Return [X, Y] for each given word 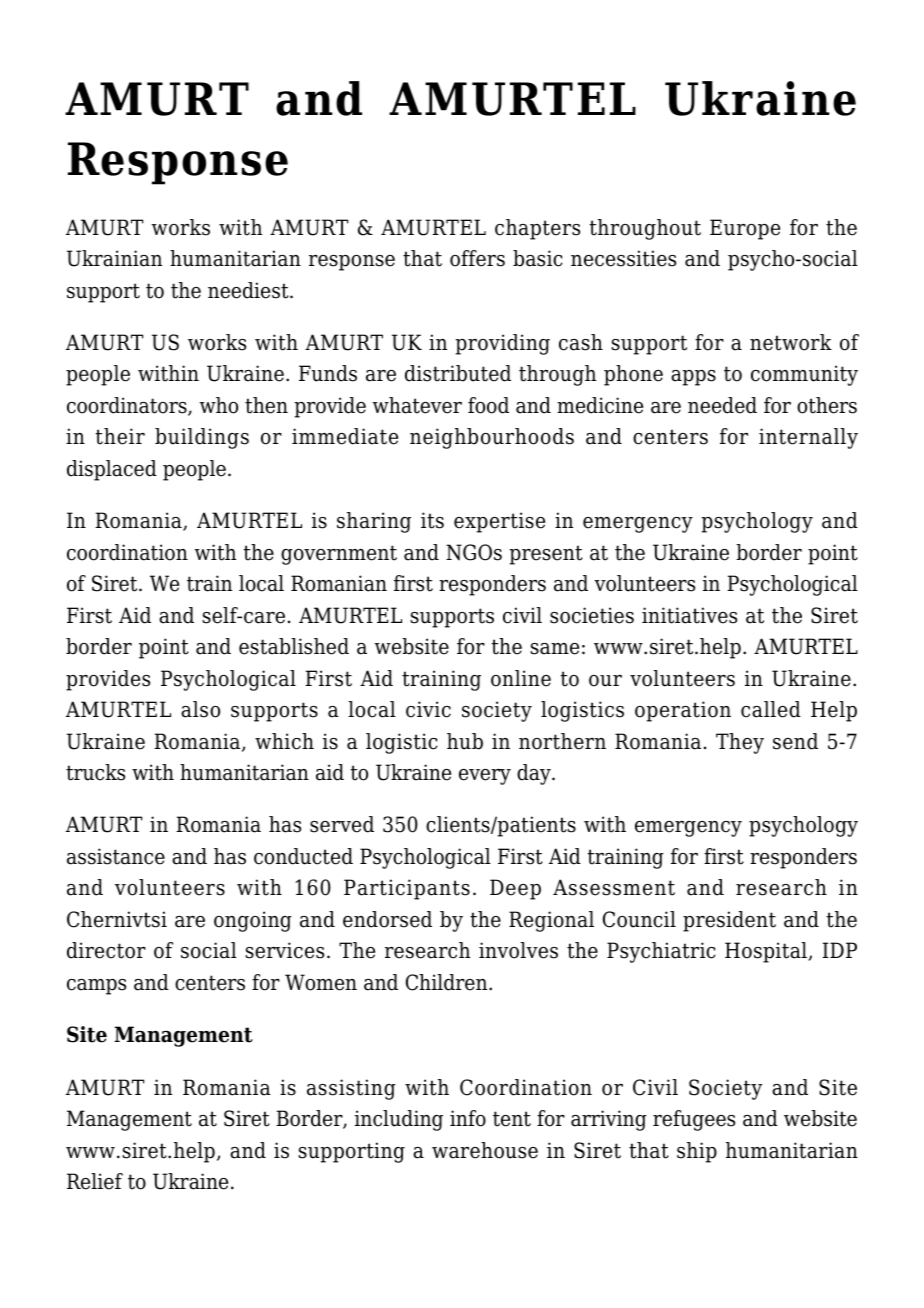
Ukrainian [114, 258]
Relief [95, 1181]
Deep [515, 889]
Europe [745, 229]
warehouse [485, 1150]
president [729, 921]
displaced [112, 470]
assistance [116, 856]
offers [477, 258]
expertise [499, 522]
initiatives [689, 615]
